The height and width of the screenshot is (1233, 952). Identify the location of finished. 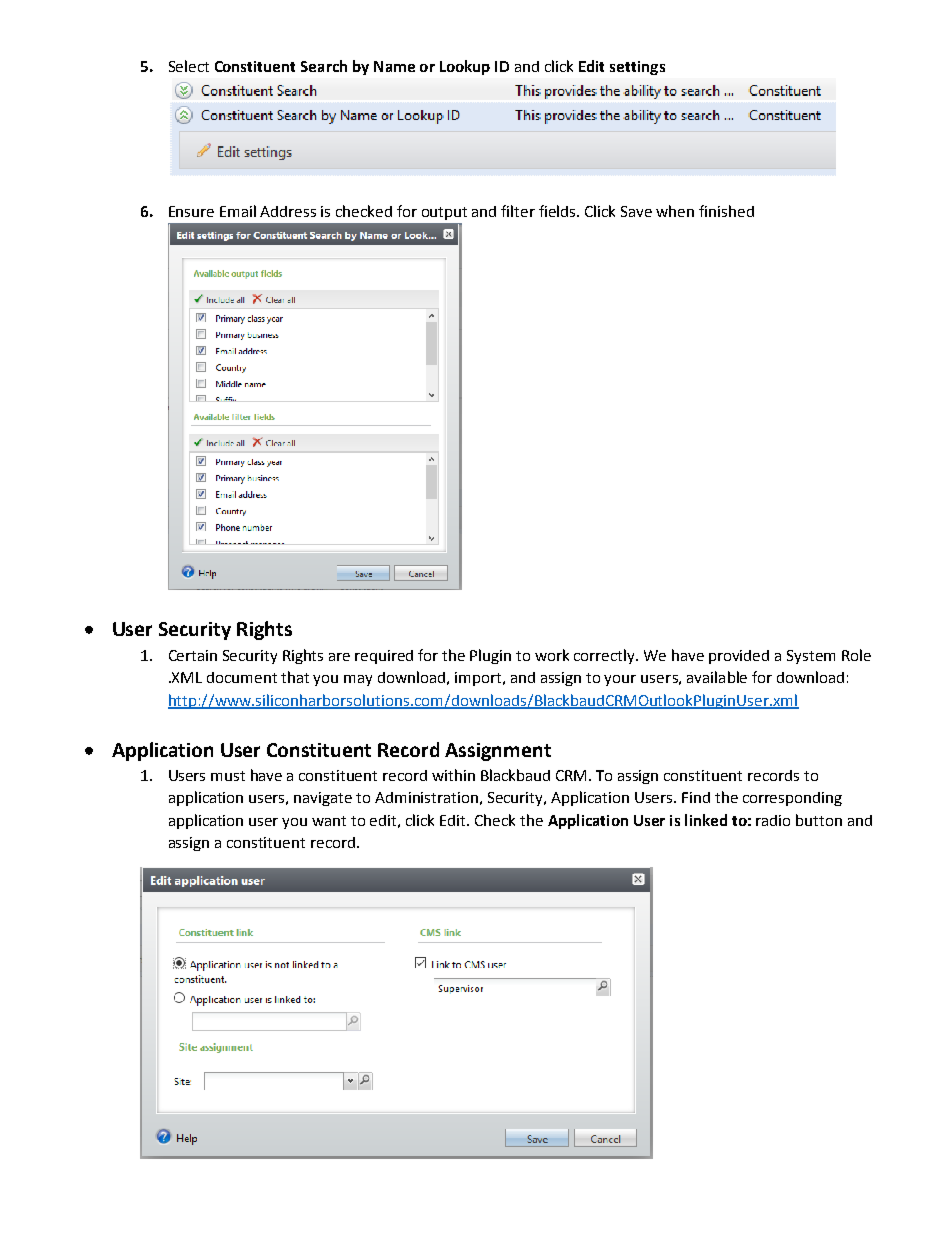
(726, 211).
